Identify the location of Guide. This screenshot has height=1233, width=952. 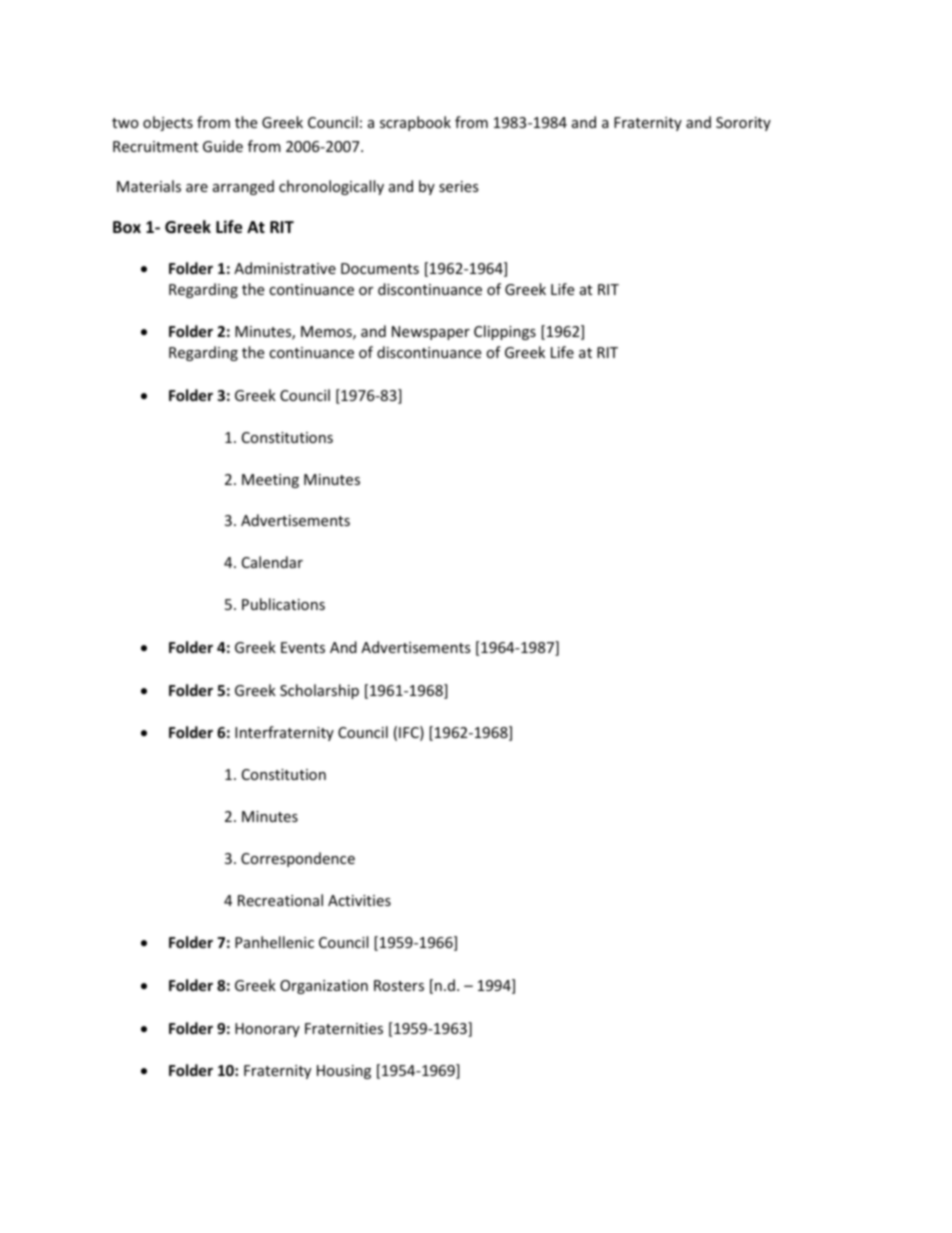
(223, 146).
